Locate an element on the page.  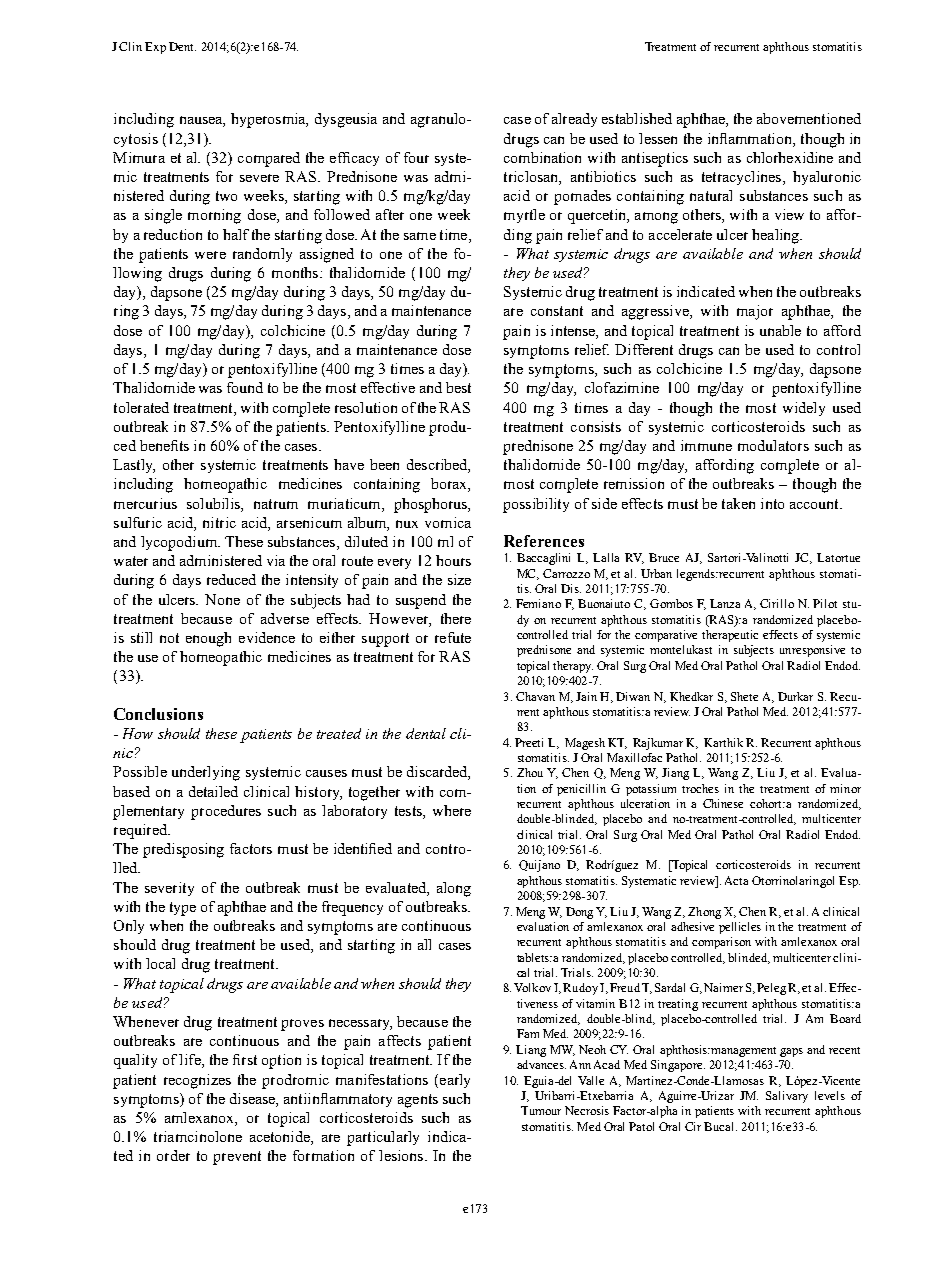
unable is located at coordinates (780, 330).
